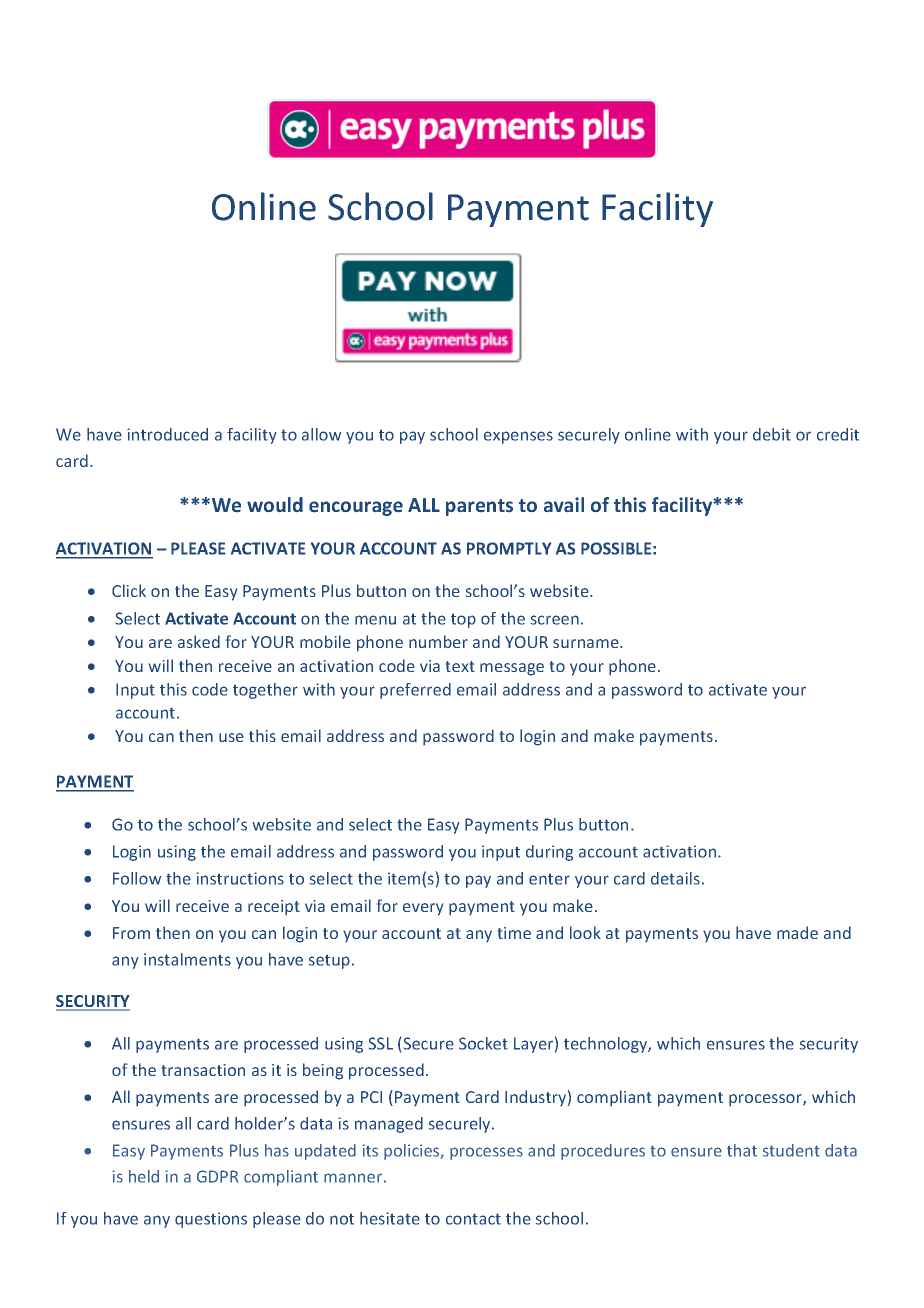 This screenshot has width=924, height=1308. What do you see at coordinates (167, 434) in the screenshot?
I see `introduced` at bounding box center [167, 434].
